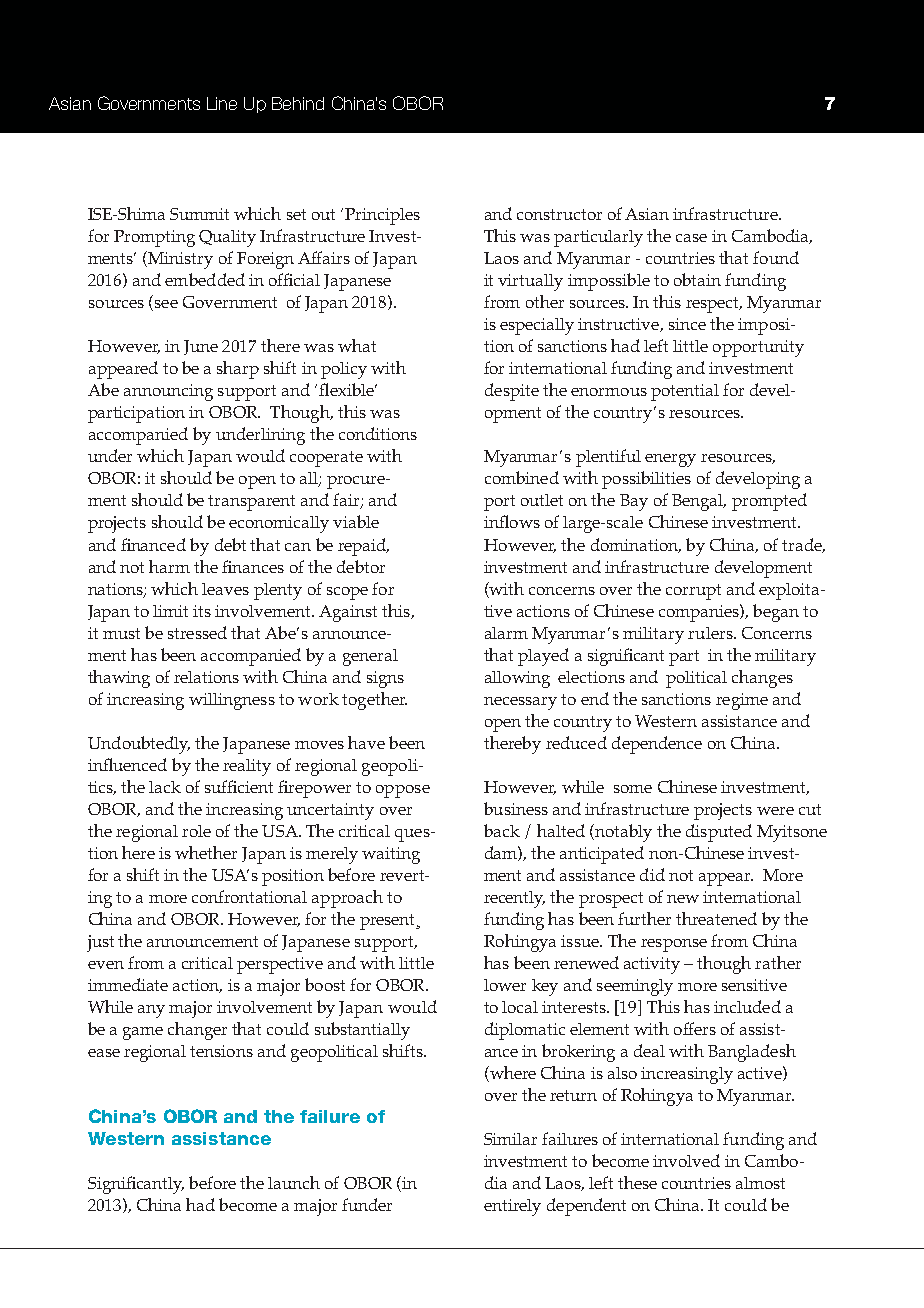  I want to click on back, so click(502, 830).
